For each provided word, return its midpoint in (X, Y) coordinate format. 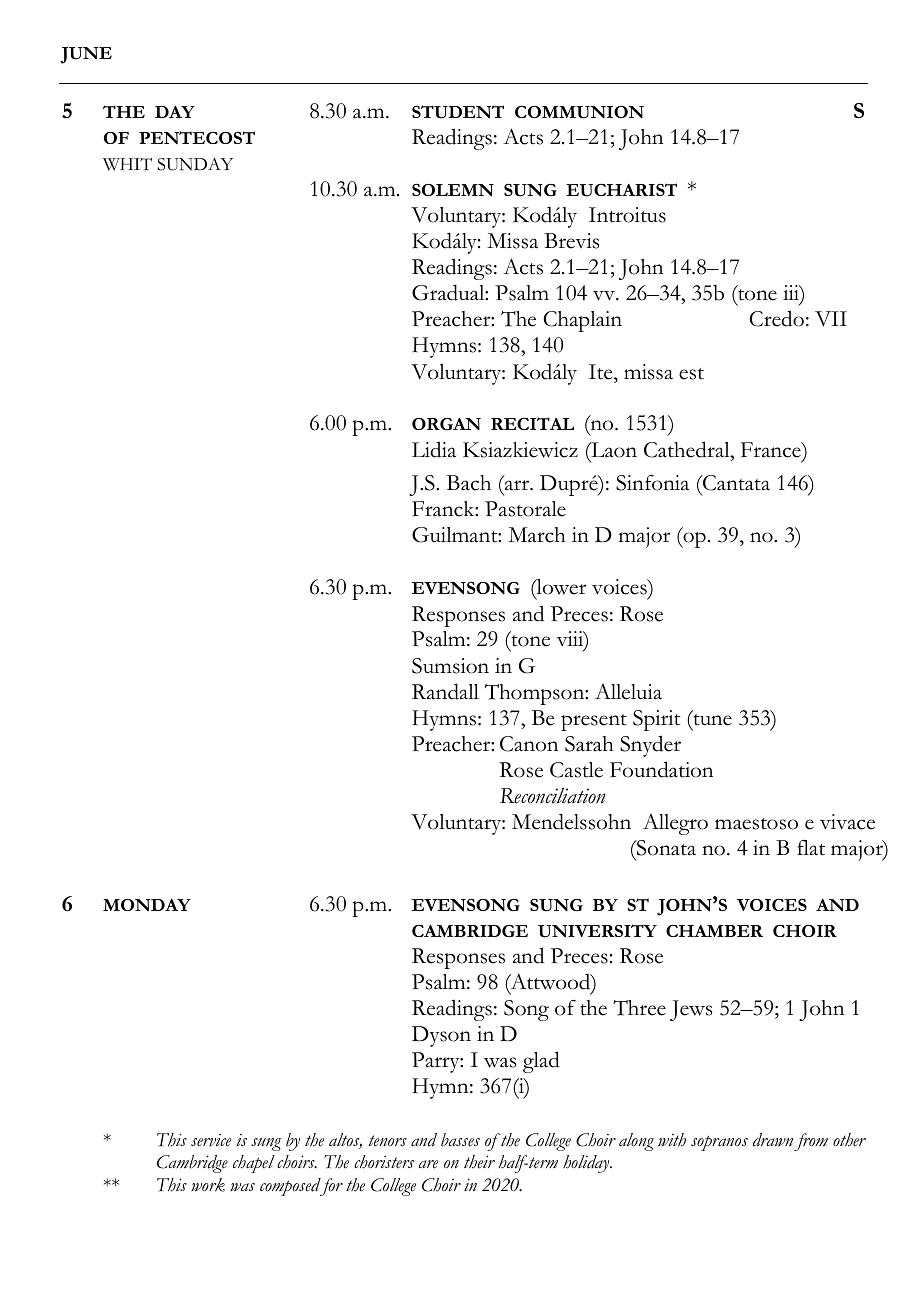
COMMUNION (579, 112)
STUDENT (458, 112)
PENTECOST (197, 137)
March (536, 535)
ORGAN (446, 424)
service (211, 1140)
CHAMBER (714, 931)
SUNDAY (195, 164)
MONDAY (147, 905)
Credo (776, 318)
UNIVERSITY (597, 931)
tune (711, 718)
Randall (445, 691)
